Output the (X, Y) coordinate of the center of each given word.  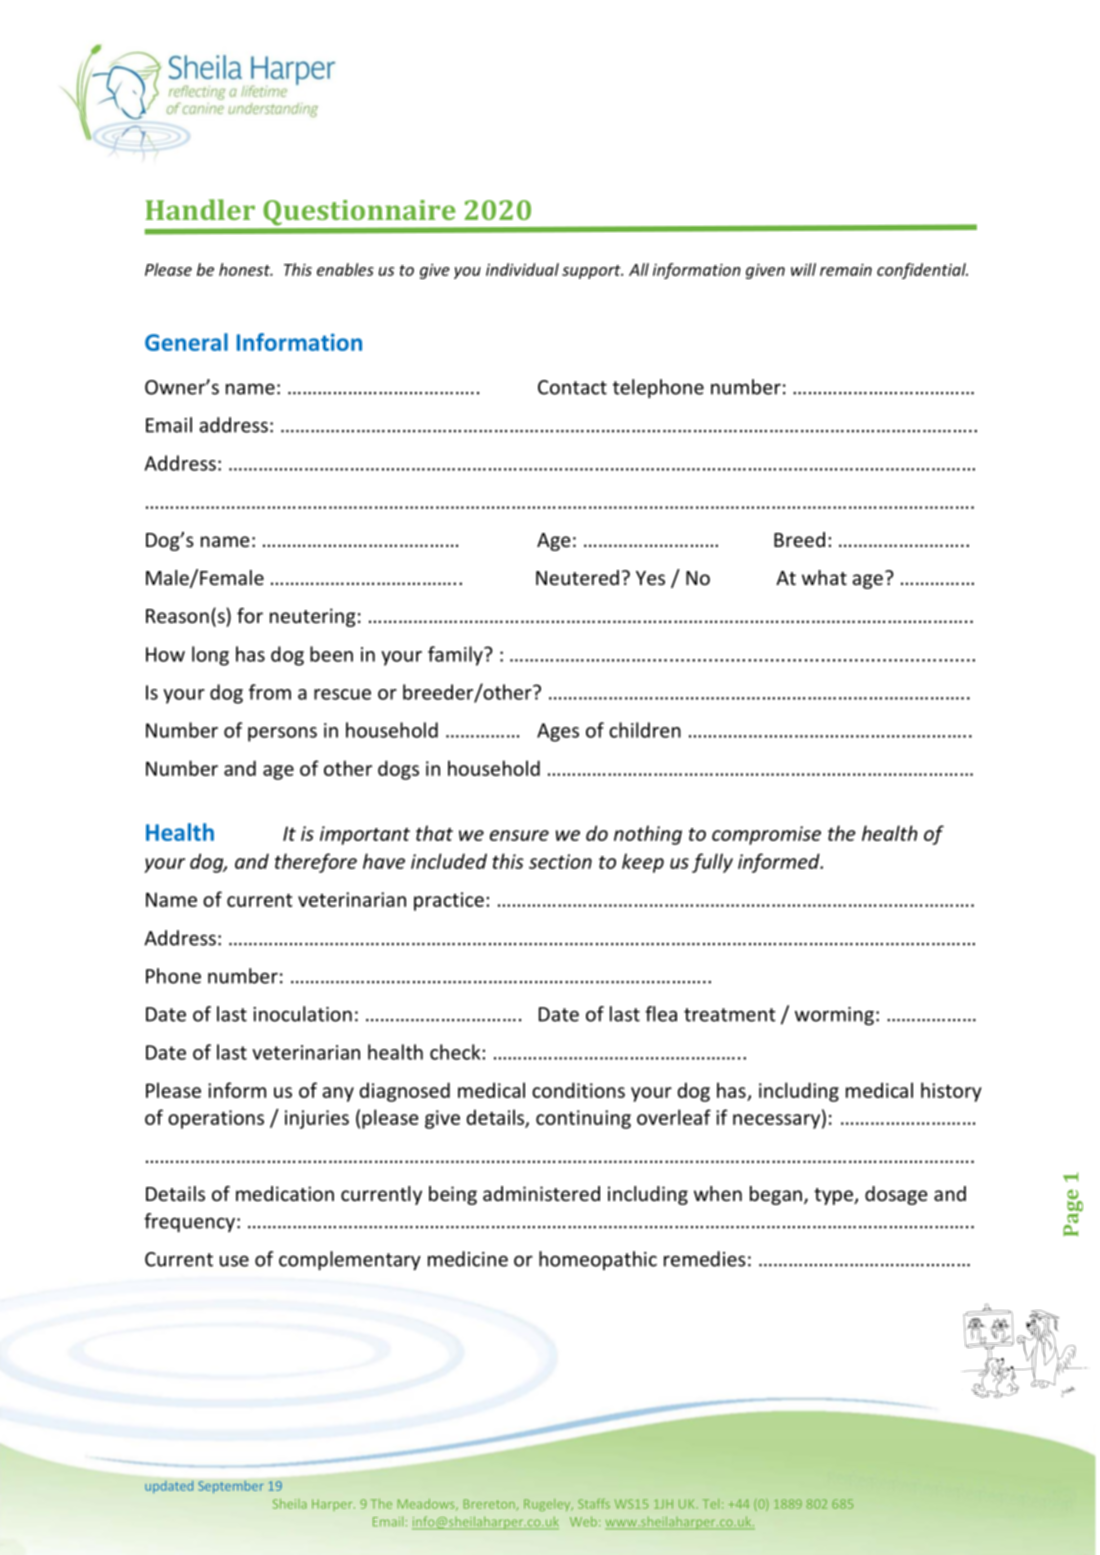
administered (541, 1193)
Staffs (594, 1504)
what (824, 577)
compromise (766, 835)
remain (846, 270)
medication (285, 1193)
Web (583, 1521)
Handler (200, 209)
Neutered (577, 577)
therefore (316, 863)
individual (522, 269)
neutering (313, 617)
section (560, 861)
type (834, 1196)
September (231, 1487)
